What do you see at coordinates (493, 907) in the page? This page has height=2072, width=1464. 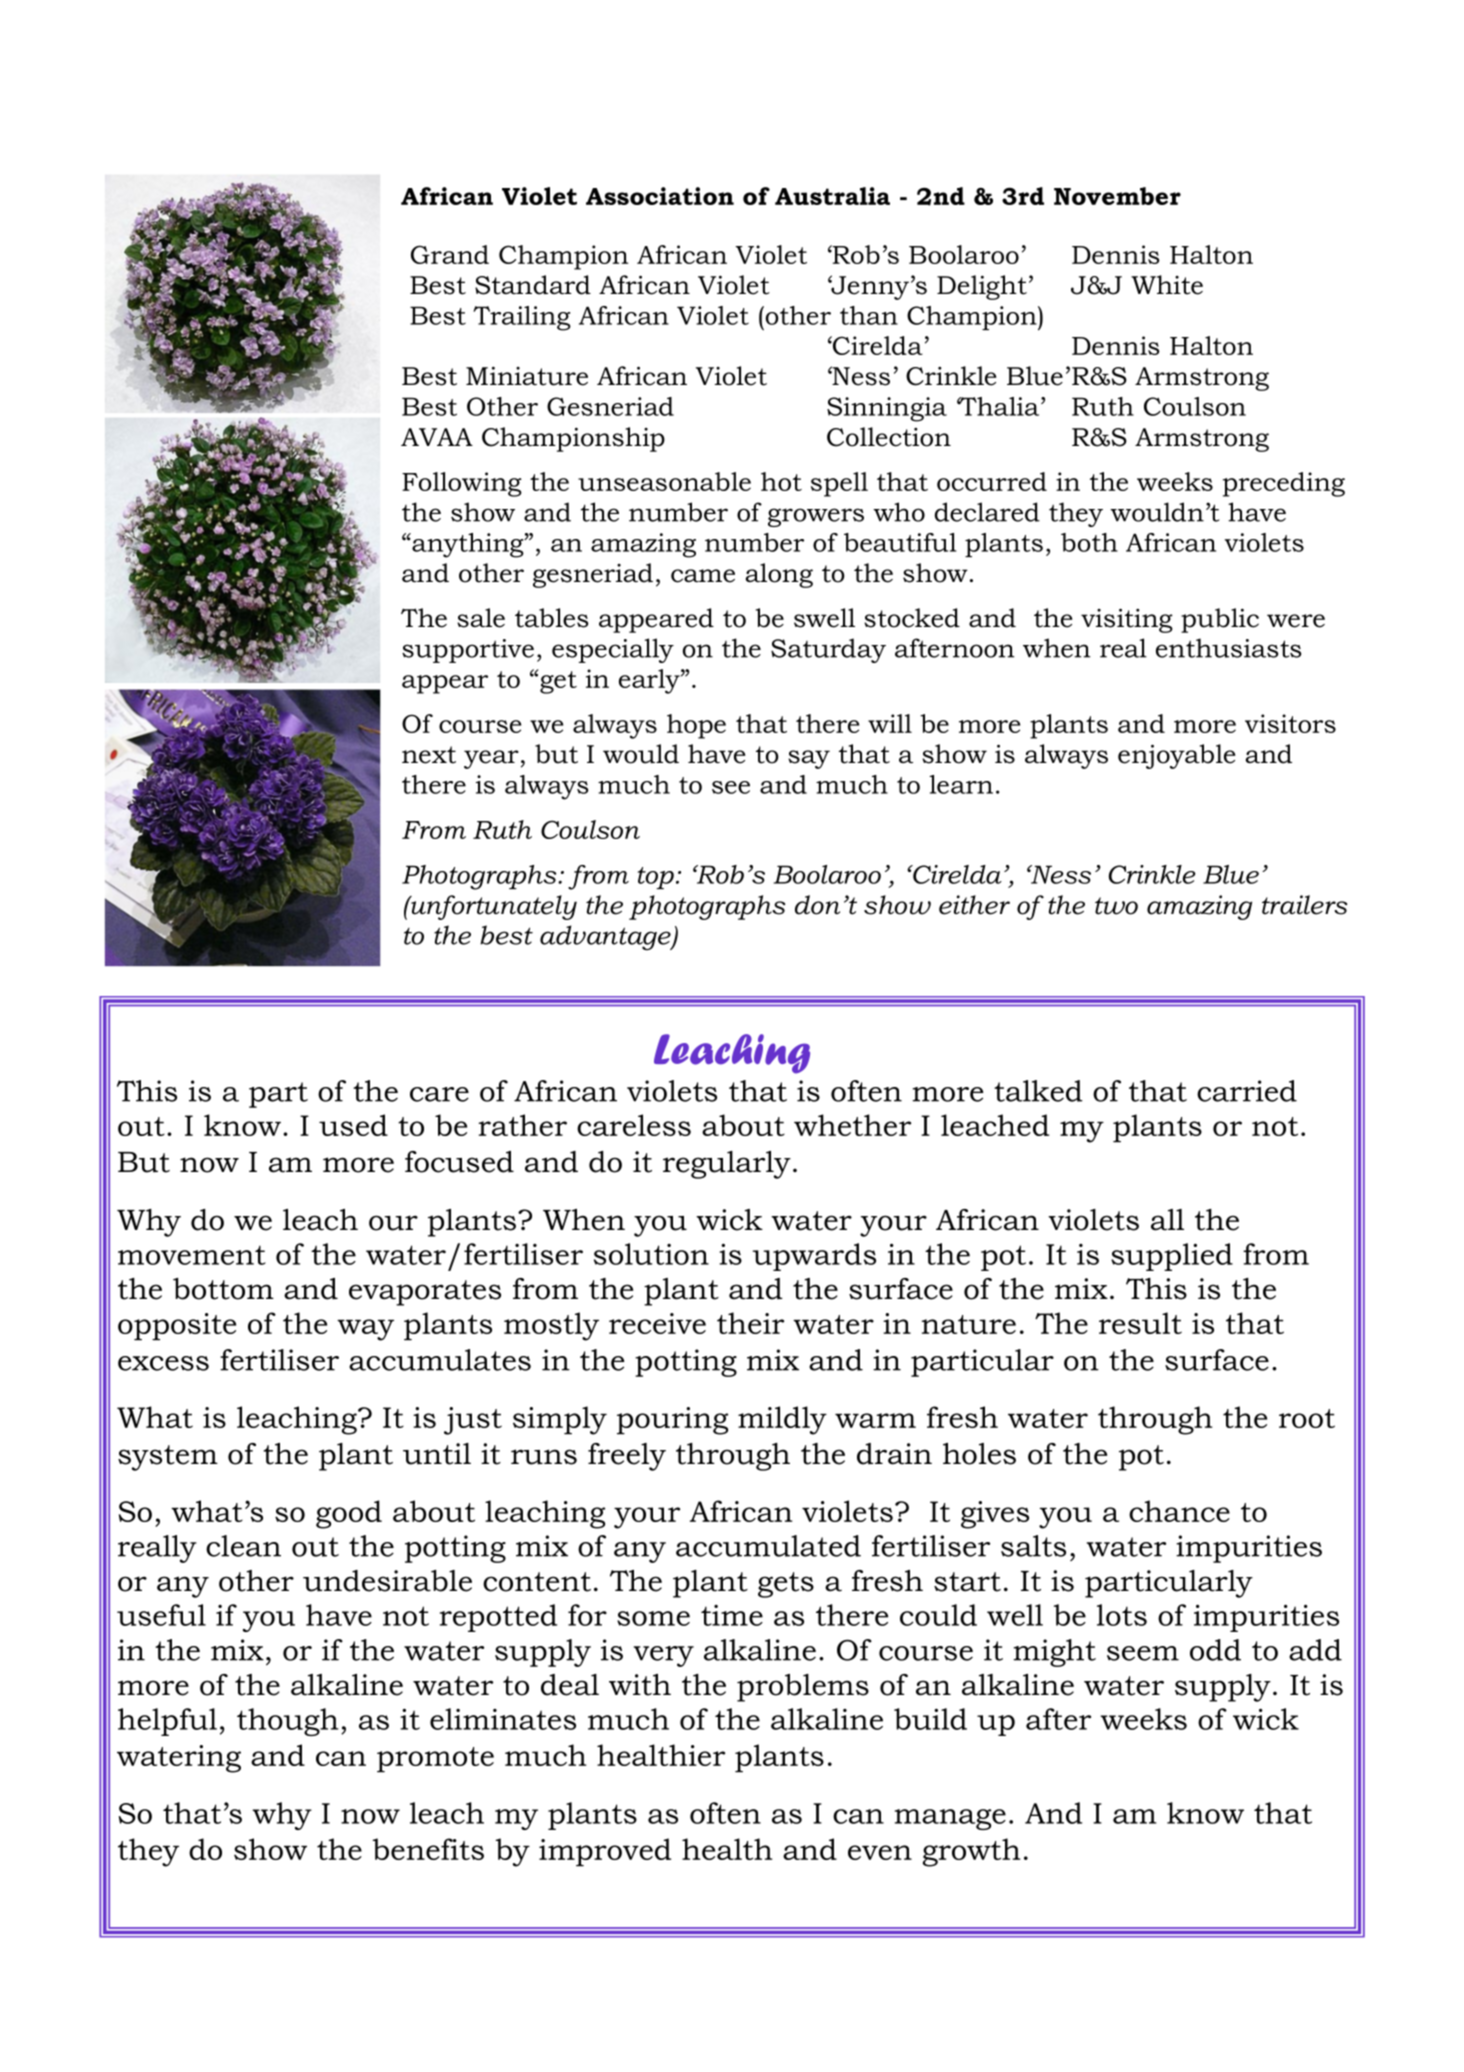 I see `unfortunately` at bounding box center [493, 907].
